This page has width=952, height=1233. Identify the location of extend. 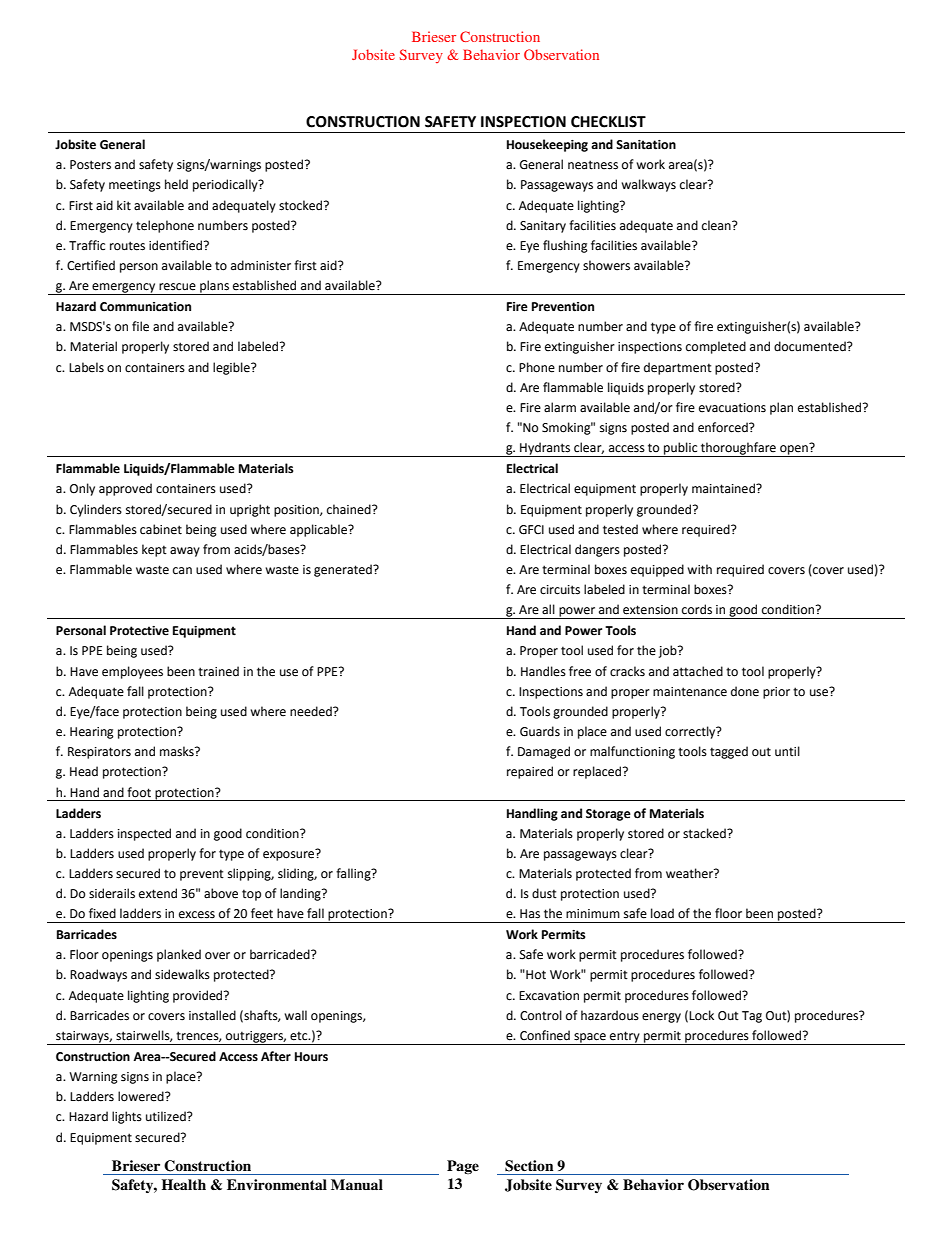
(158, 893).
